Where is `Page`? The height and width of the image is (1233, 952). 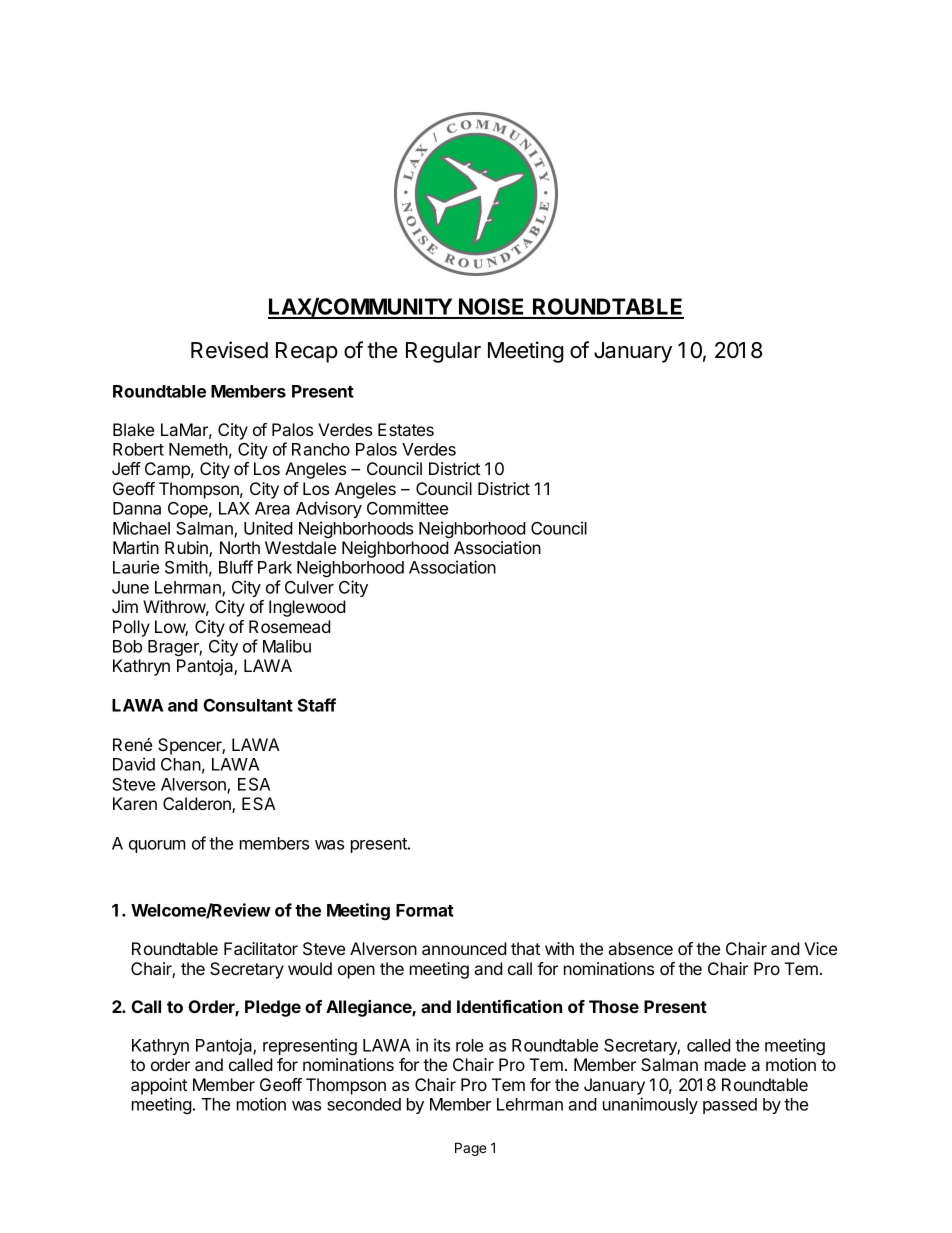 Page is located at coordinates (470, 1149).
